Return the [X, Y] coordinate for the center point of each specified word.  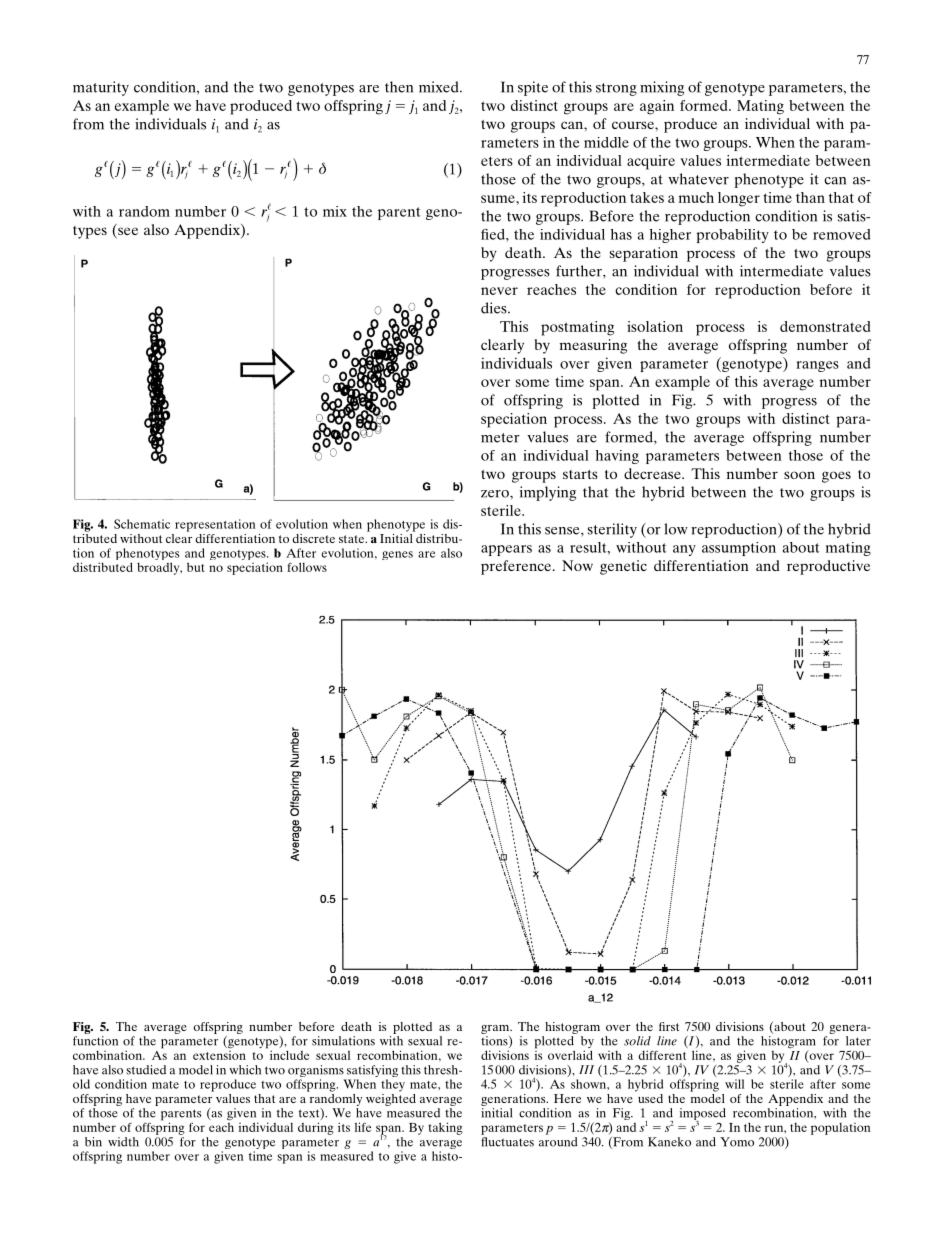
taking [445, 1128]
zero [496, 494]
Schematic [142, 524]
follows [307, 567]
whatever [698, 179]
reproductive [828, 567]
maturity [101, 88]
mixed [440, 87]
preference [517, 567]
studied [146, 1070]
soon [799, 475]
